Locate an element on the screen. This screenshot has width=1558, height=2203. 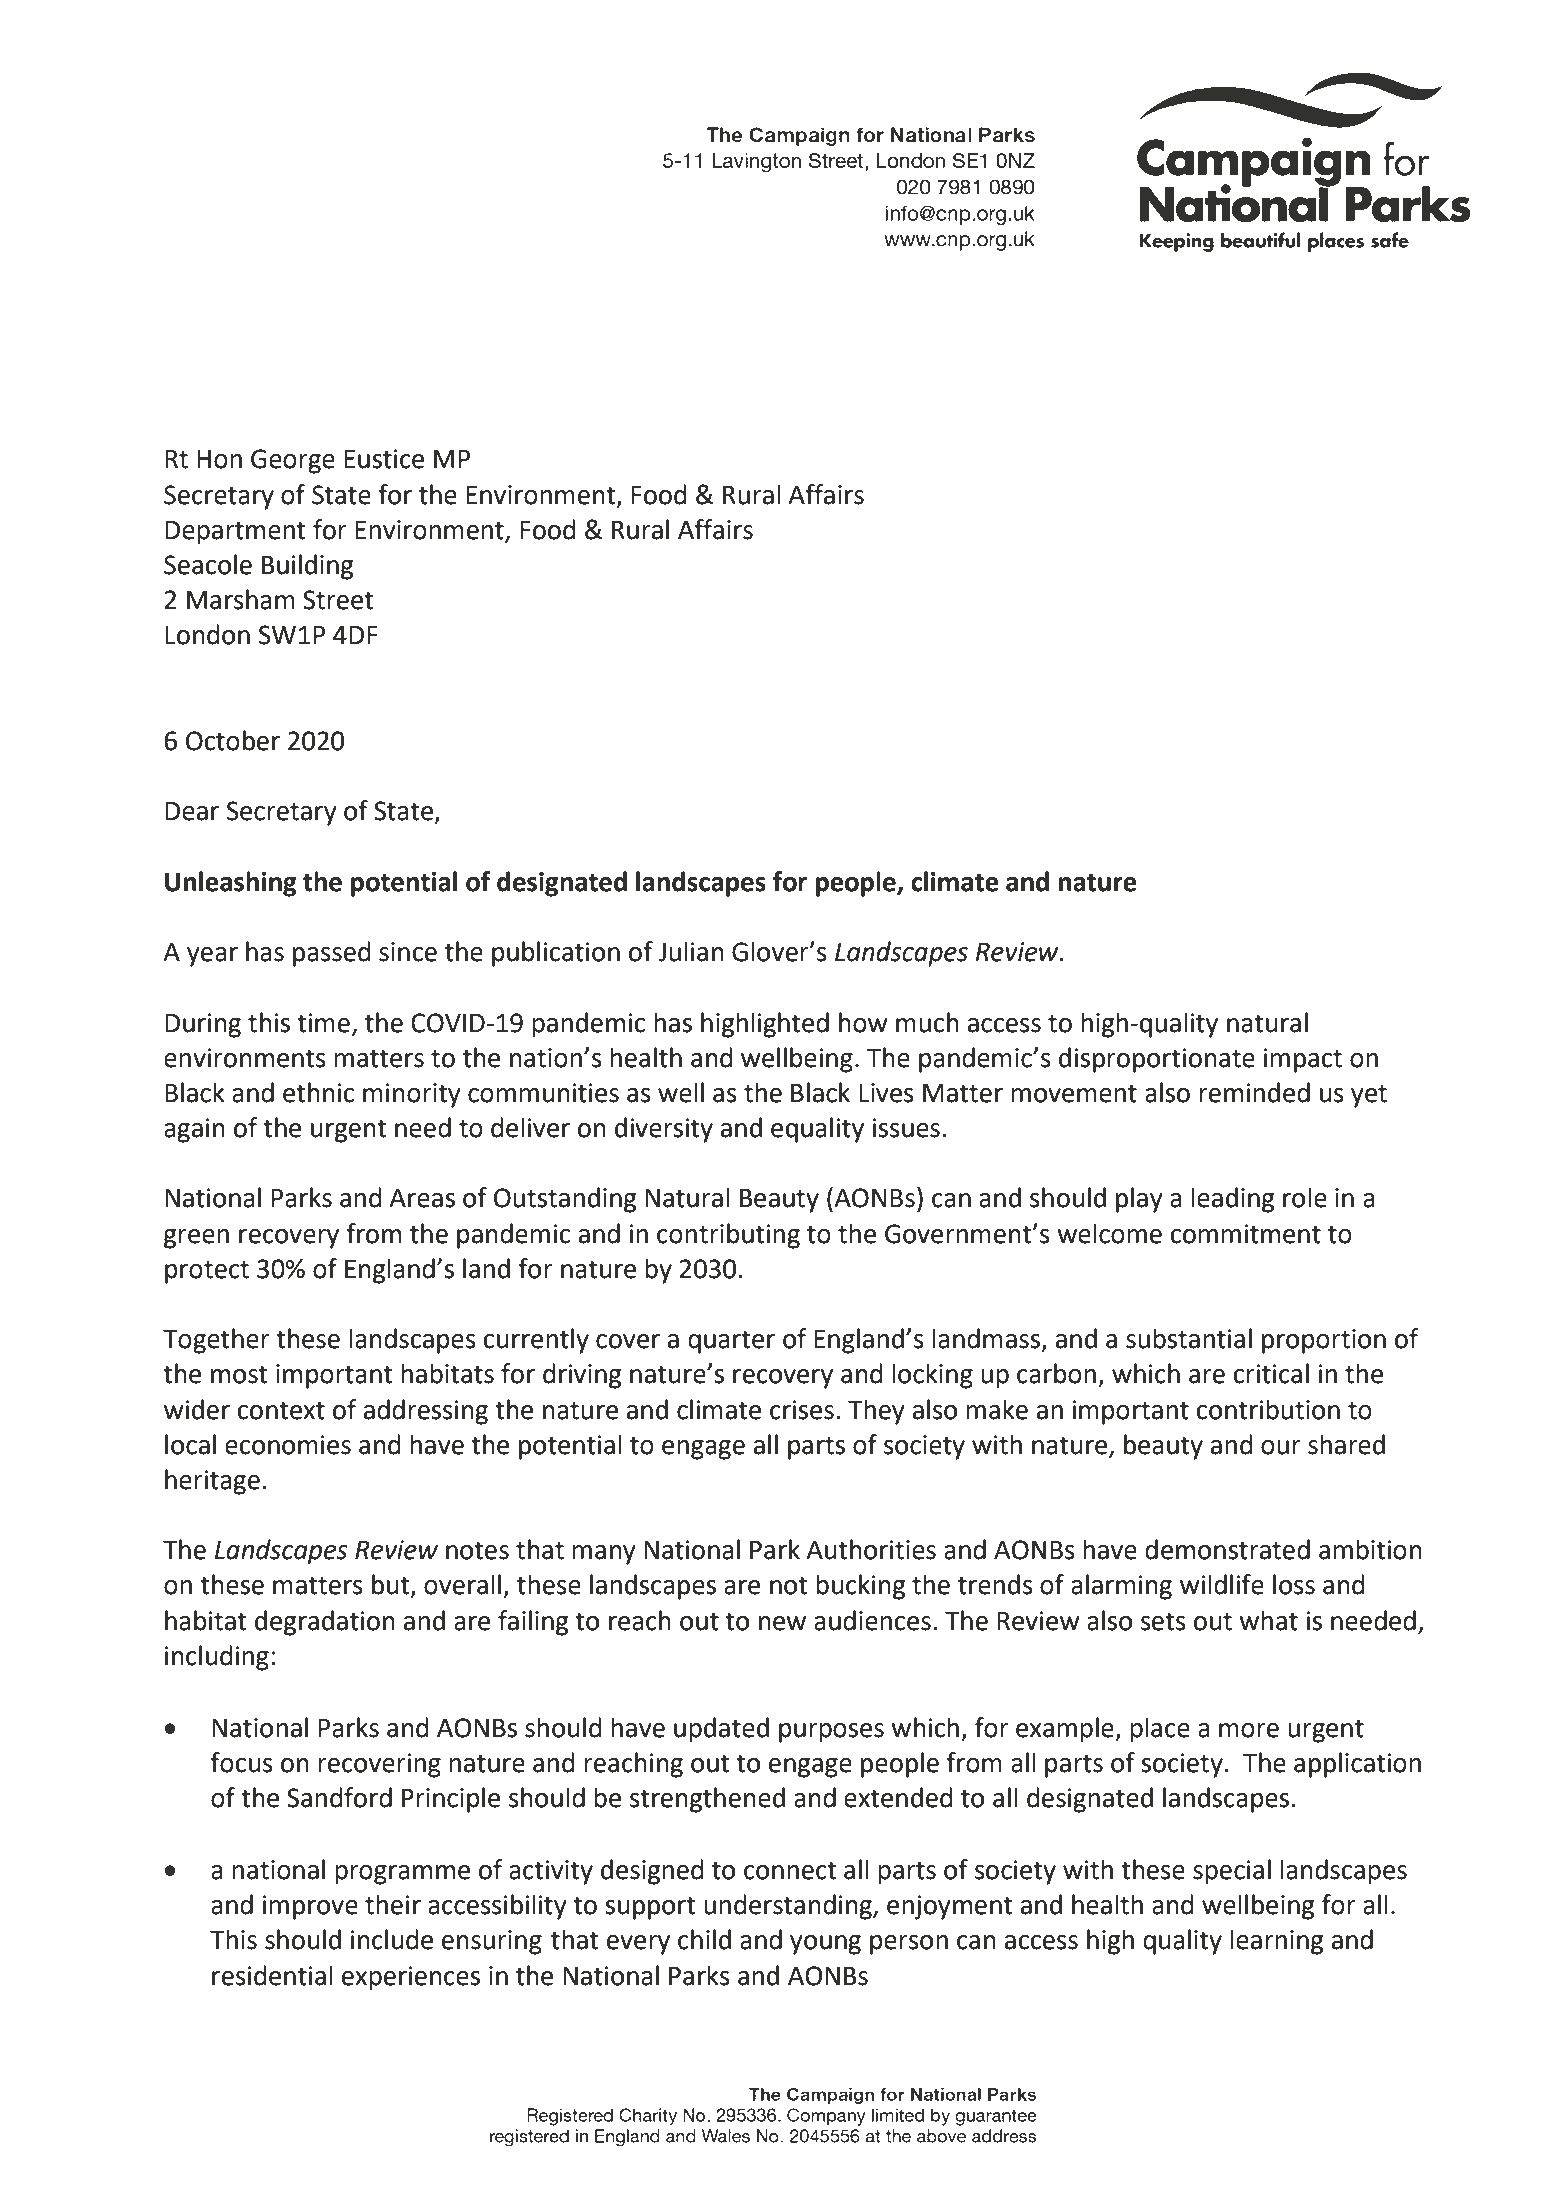
Julian is located at coordinates (691, 951).
